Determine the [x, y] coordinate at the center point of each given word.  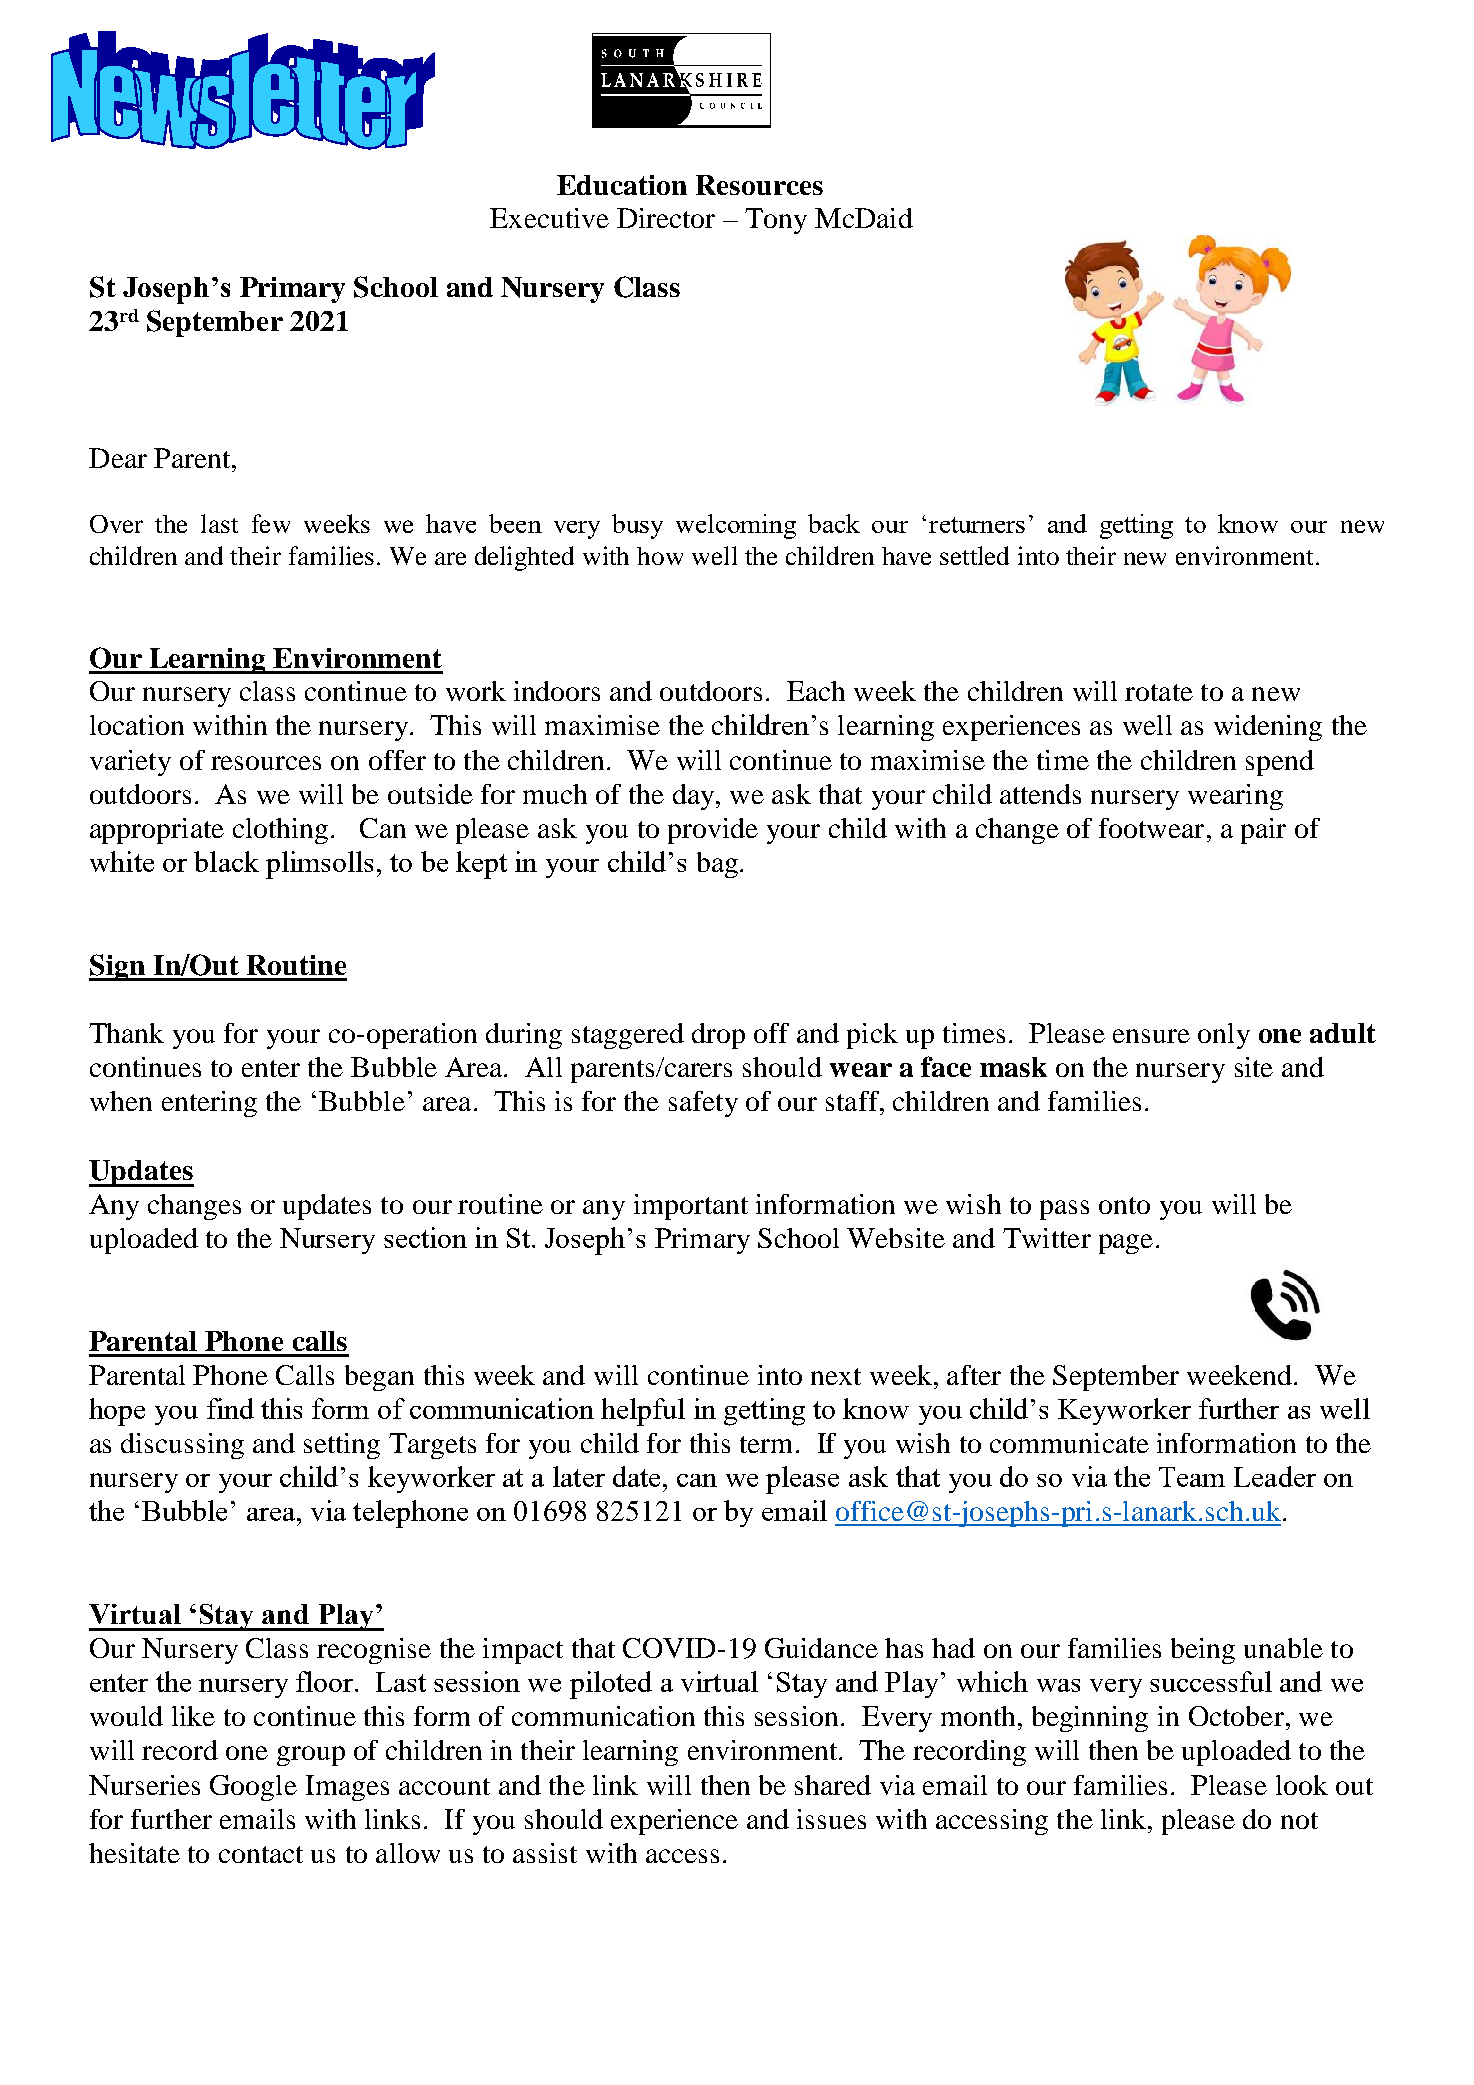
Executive [549, 218]
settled [974, 555]
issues [831, 1819]
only [1224, 1036]
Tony [776, 221]
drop [718, 1036]
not [1299, 1820]
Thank [126, 1033]
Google [253, 1788]
